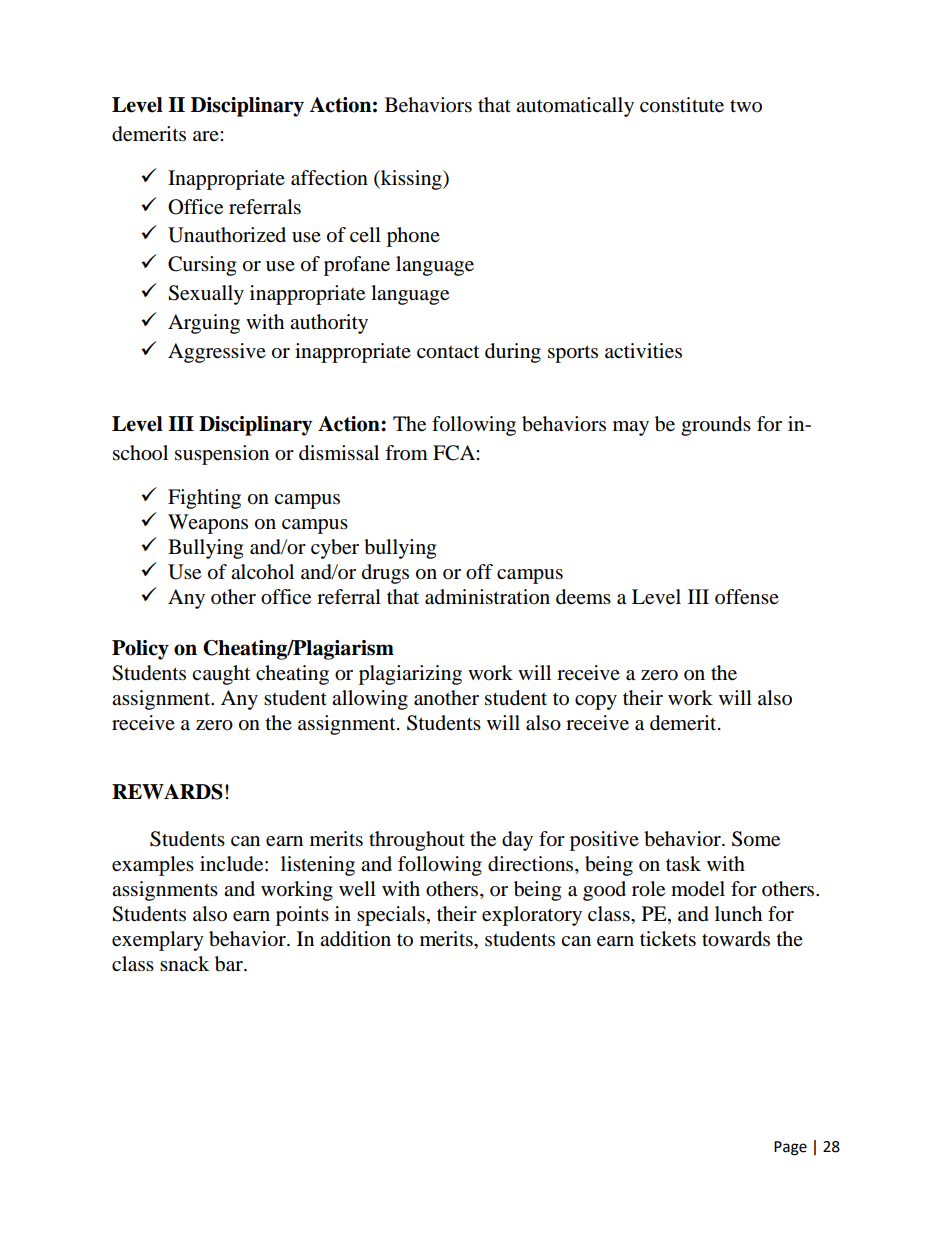 The image size is (952, 1233). What do you see at coordinates (698, 889) in the screenshot?
I see `model` at bounding box center [698, 889].
